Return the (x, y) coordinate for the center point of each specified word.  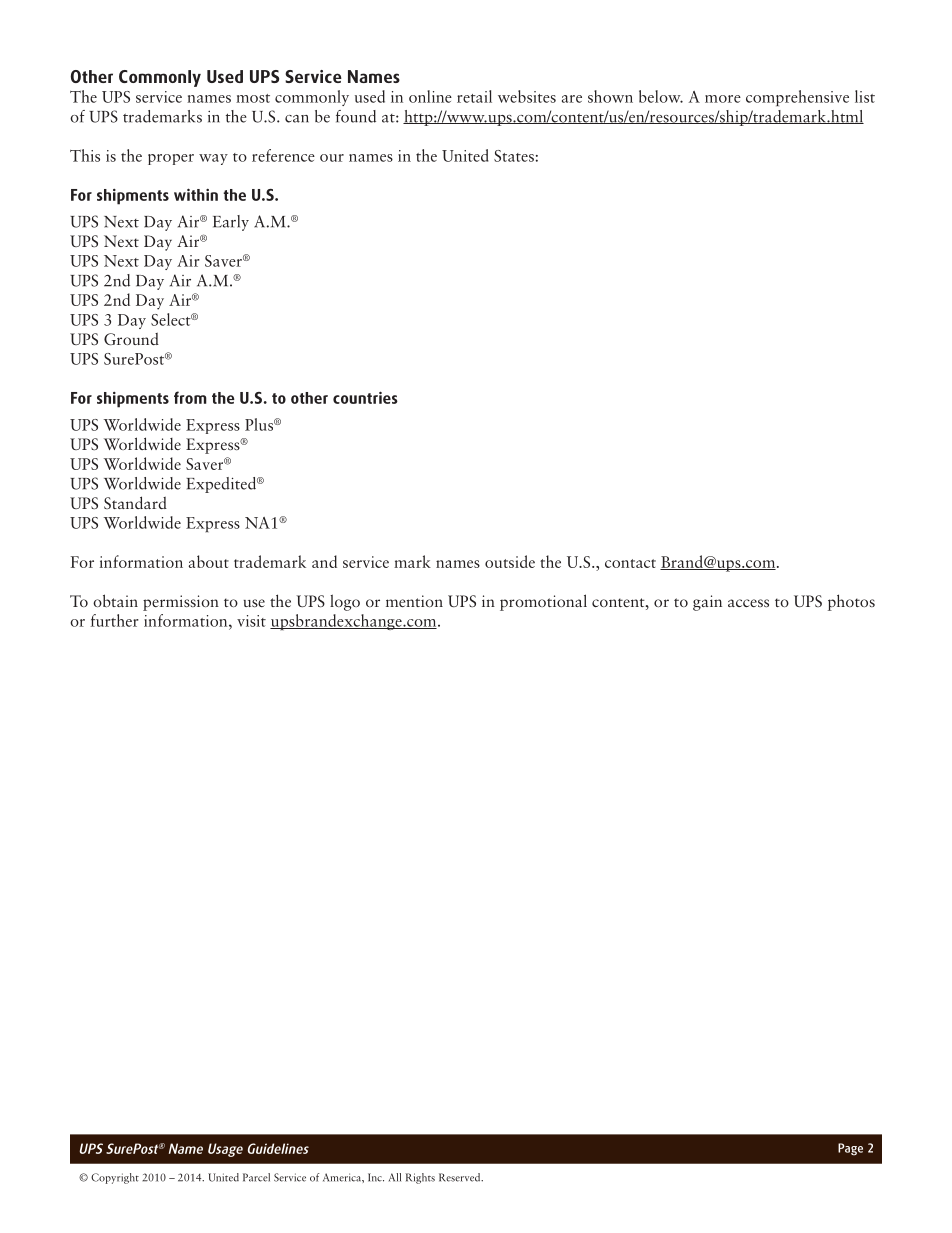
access (748, 603)
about (209, 561)
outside (510, 561)
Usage (225, 1150)
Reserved (461, 1177)
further (115, 620)
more (723, 99)
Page (850, 1149)
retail (474, 96)
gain (707, 603)
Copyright (115, 1178)
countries (365, 397)
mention (414, 601)
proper (171, 159)
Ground (131, 339)
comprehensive (797, 98)
